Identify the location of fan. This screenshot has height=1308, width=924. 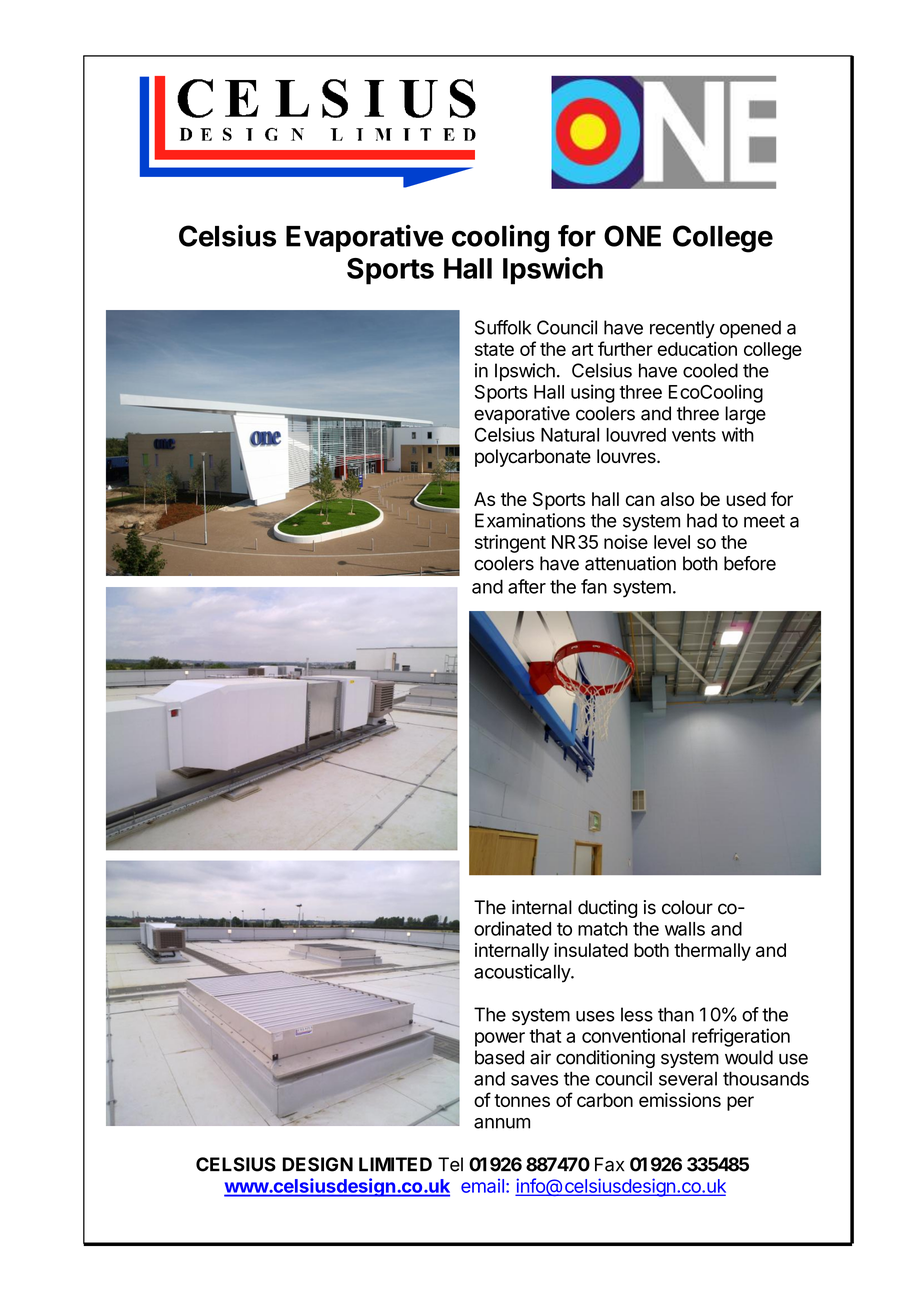
(594, 586).
